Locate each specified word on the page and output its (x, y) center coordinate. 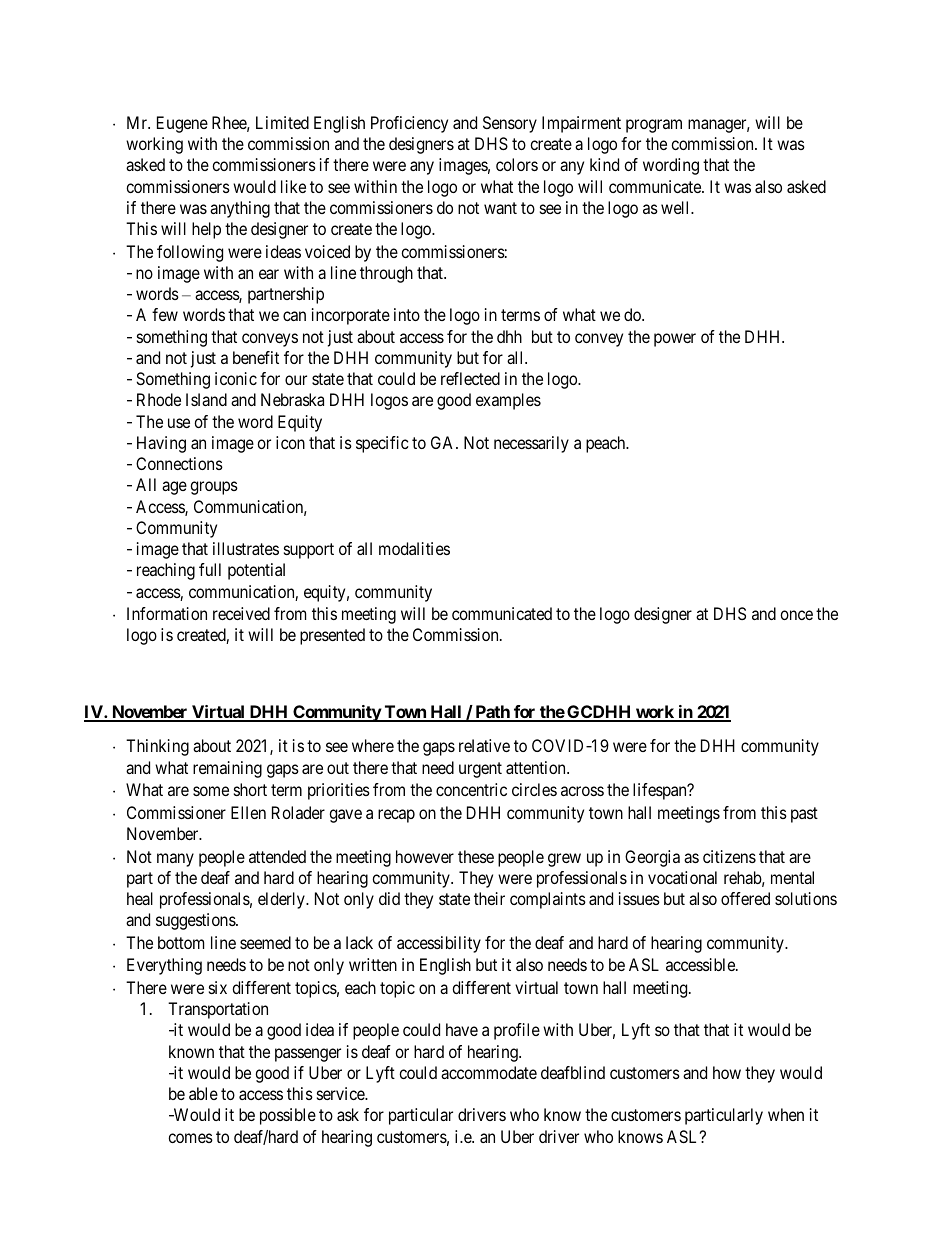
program (654, 126)
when (786, 1114)
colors (517, 164)
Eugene (182, 124)
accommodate (489, 1072)
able (203, 1093)
